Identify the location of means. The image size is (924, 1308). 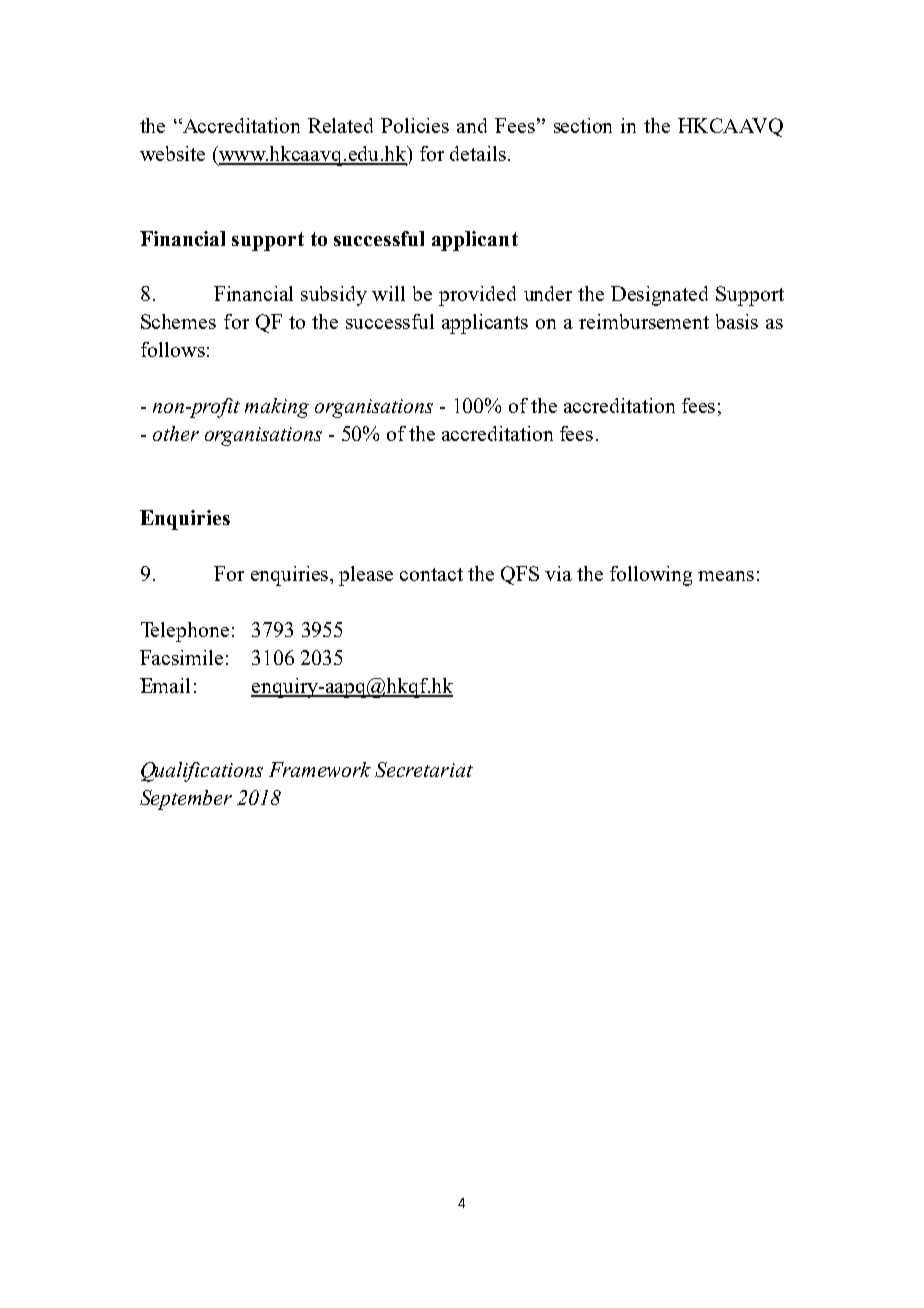
(726, 576).
